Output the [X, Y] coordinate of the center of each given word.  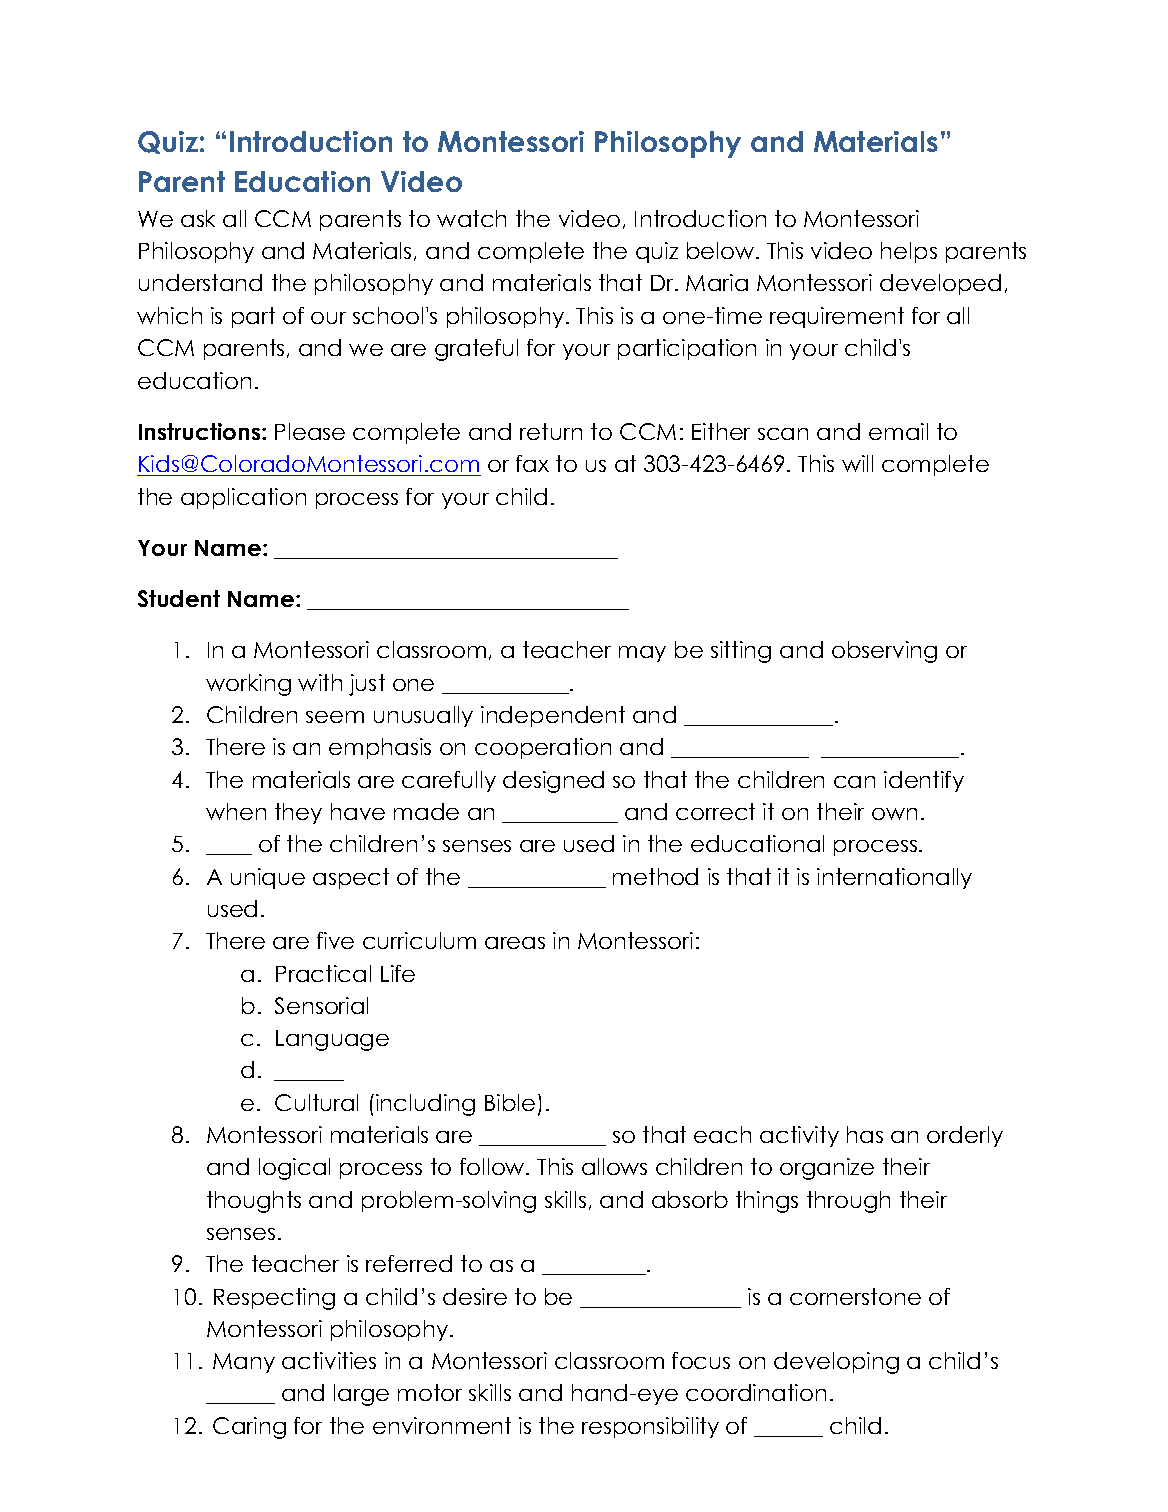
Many [244, 1363]
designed [553, 782]
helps [909, 252]
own [894, 814]
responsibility [650, 1427]
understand [200, 282]
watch [471, 218]
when [236, 811]
